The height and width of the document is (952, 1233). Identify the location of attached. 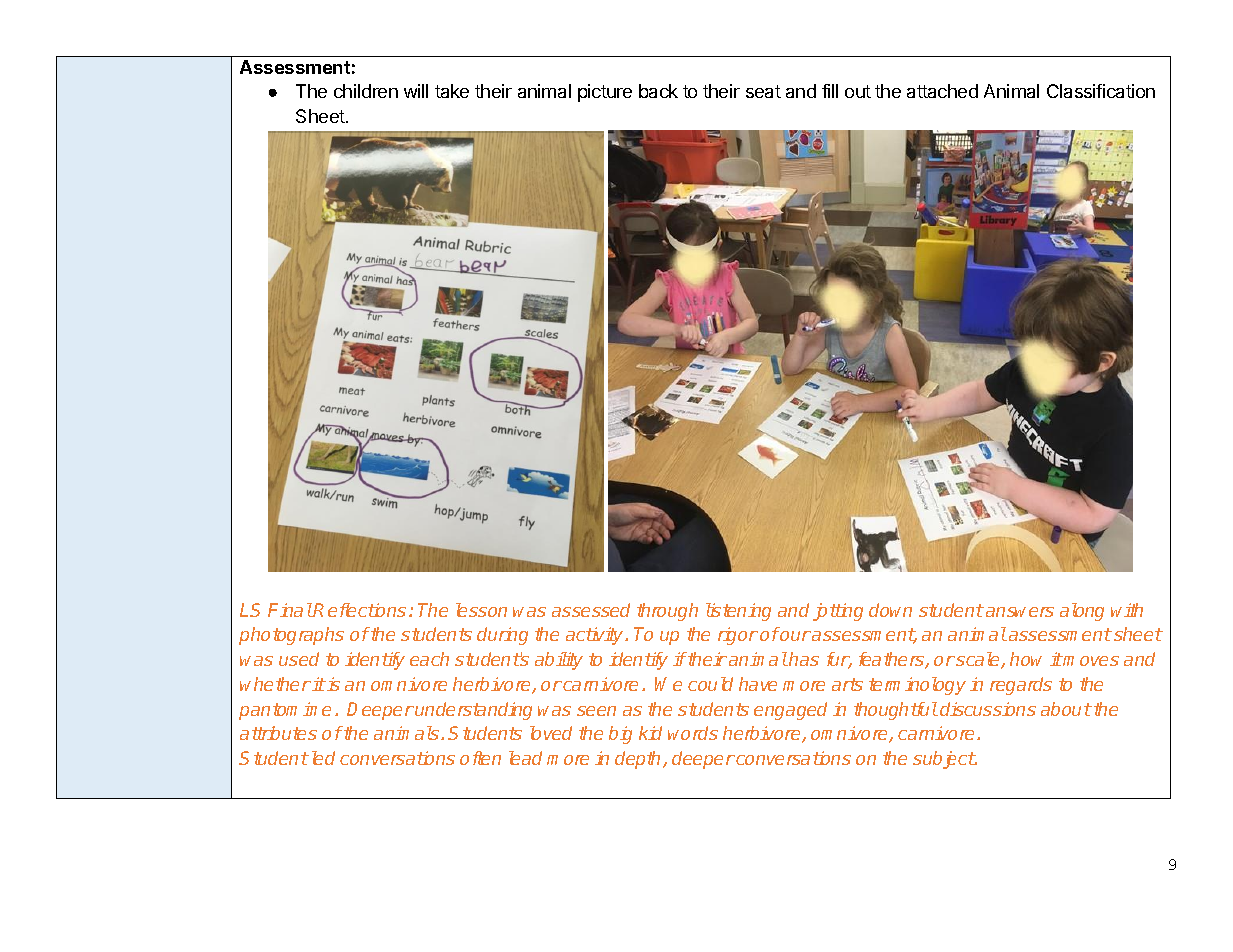
(942, 91).
